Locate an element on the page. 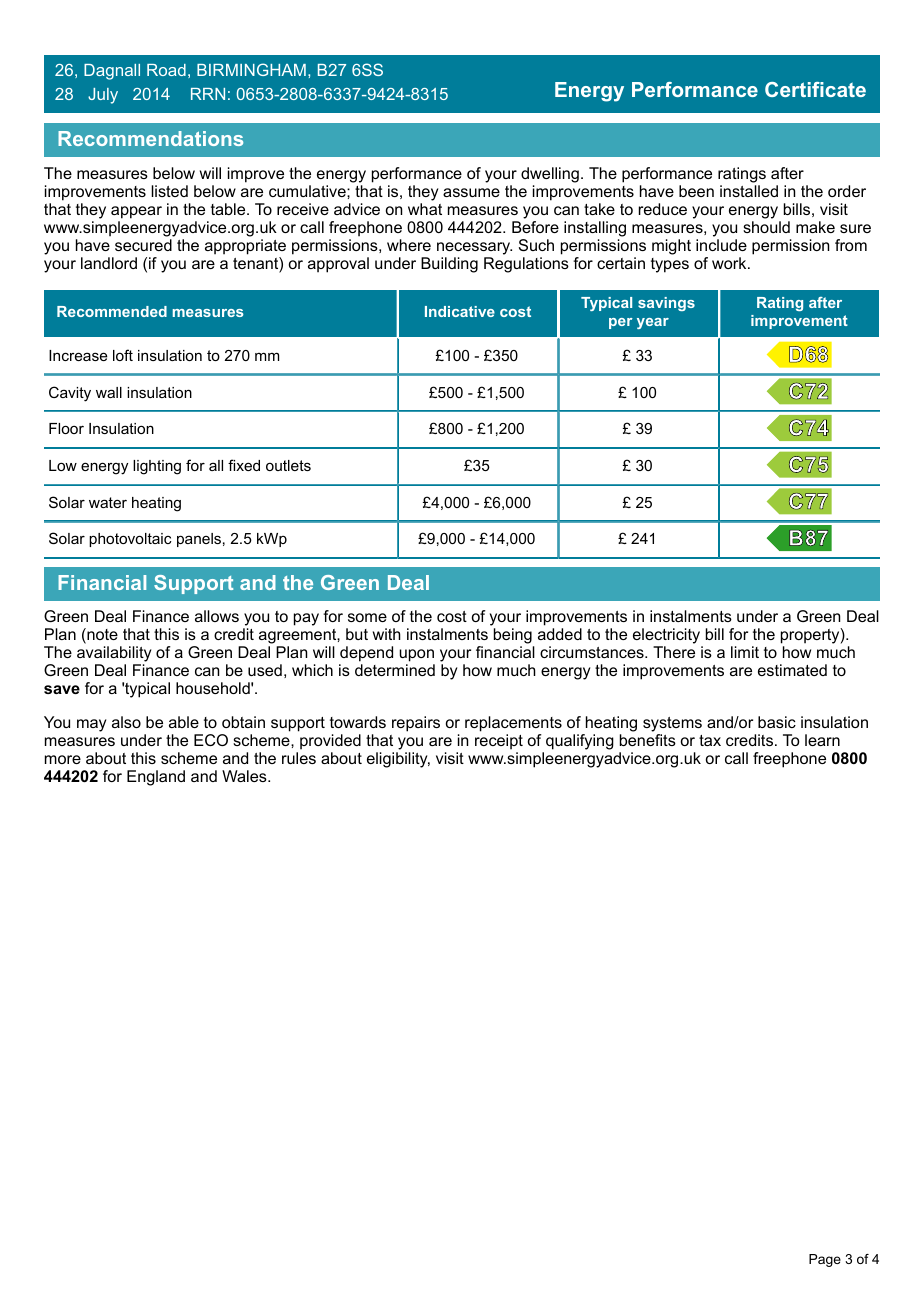 Image resolution: width=924 pixels, height=1308 pixels. Page is located at coordinates (825, 1260).
